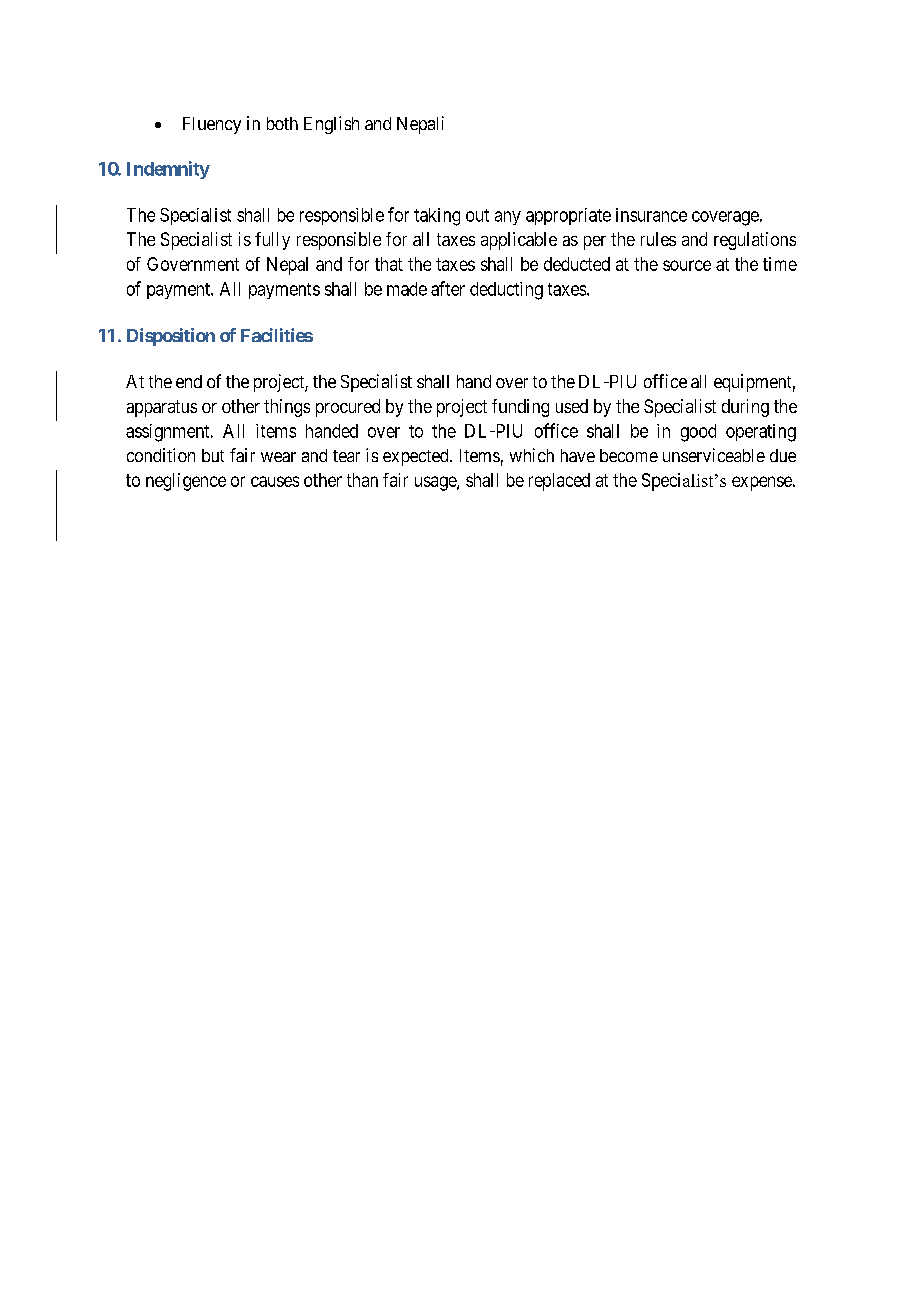  Describe the element at coordinates (272, 241) in the screenshot. I see `fully` at that location.
